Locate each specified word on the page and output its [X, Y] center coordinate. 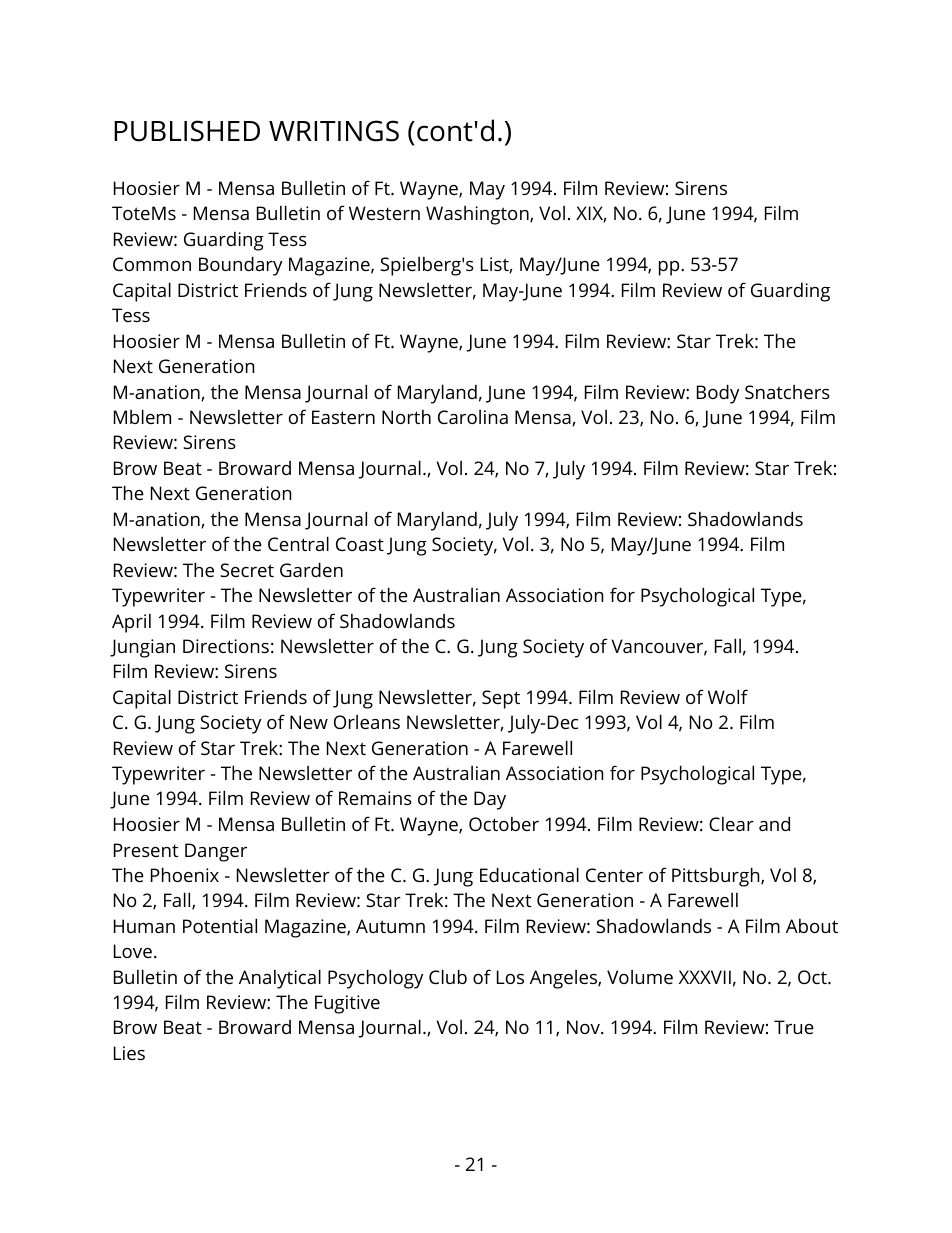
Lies [129, 1053]
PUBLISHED [187, 131]
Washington [478, 215]
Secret [247, 570]
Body [718, 394]
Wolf [728, 696]
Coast [360, 544]
